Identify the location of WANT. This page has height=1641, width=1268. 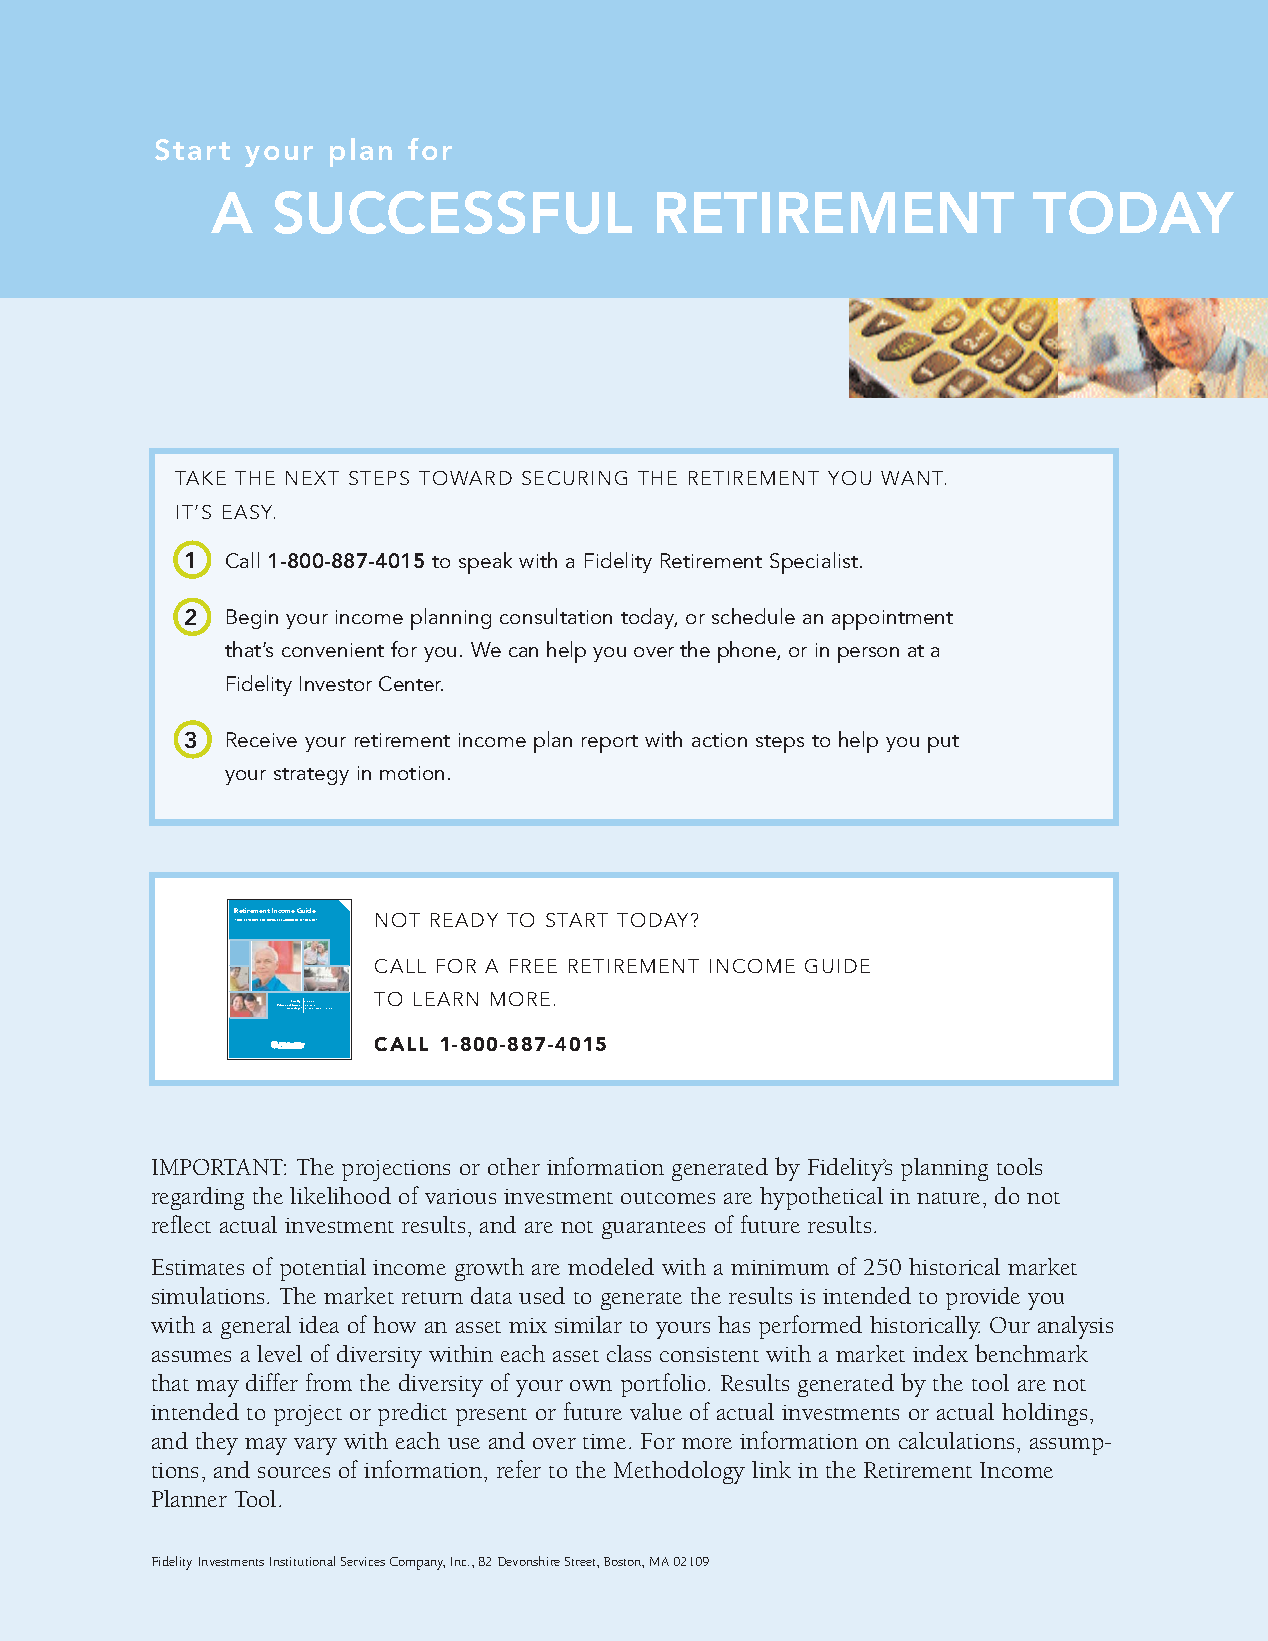
(913, 478).
